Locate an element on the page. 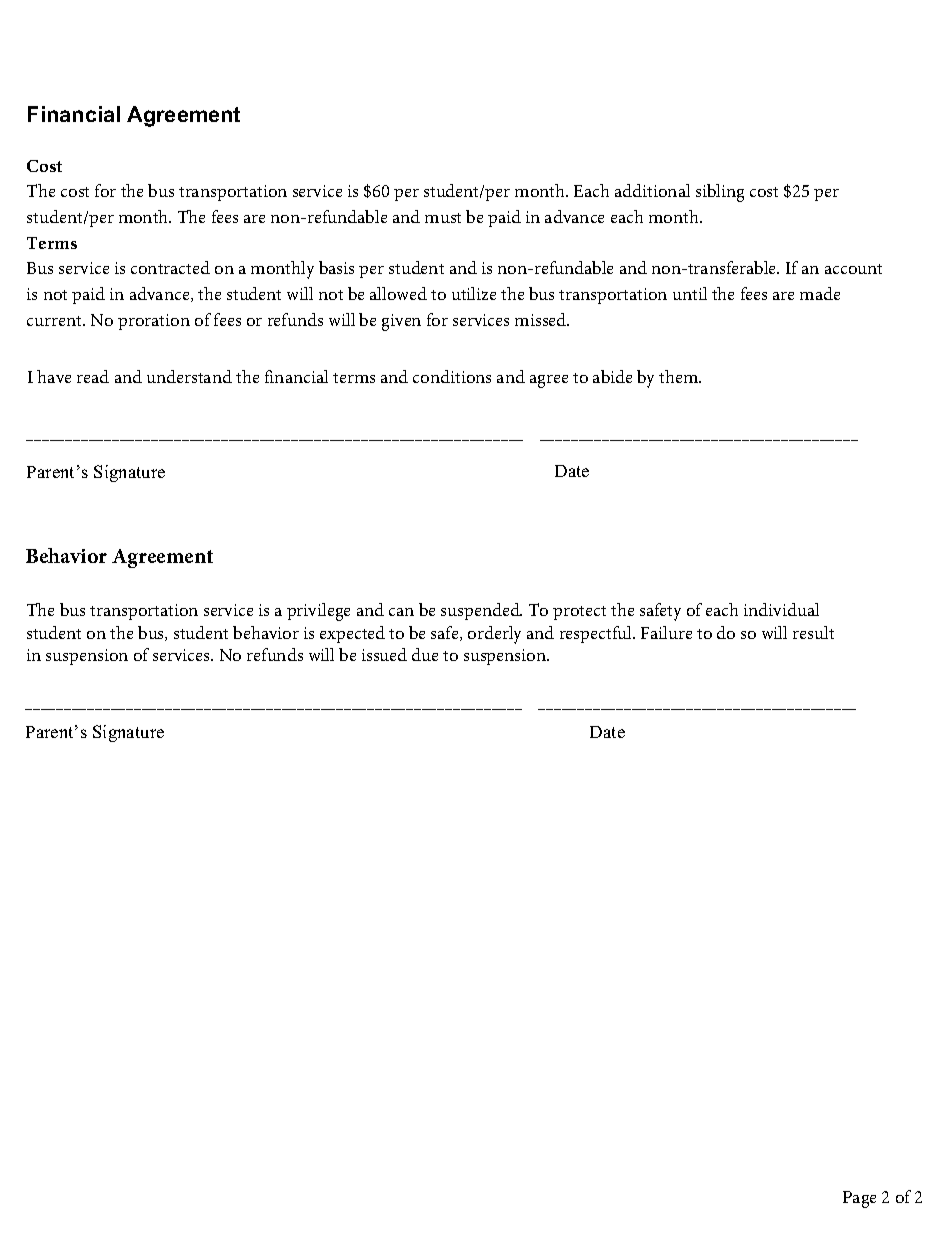 The width and height of the image is (952, 1233). due is located at coordinates (425, 654).
